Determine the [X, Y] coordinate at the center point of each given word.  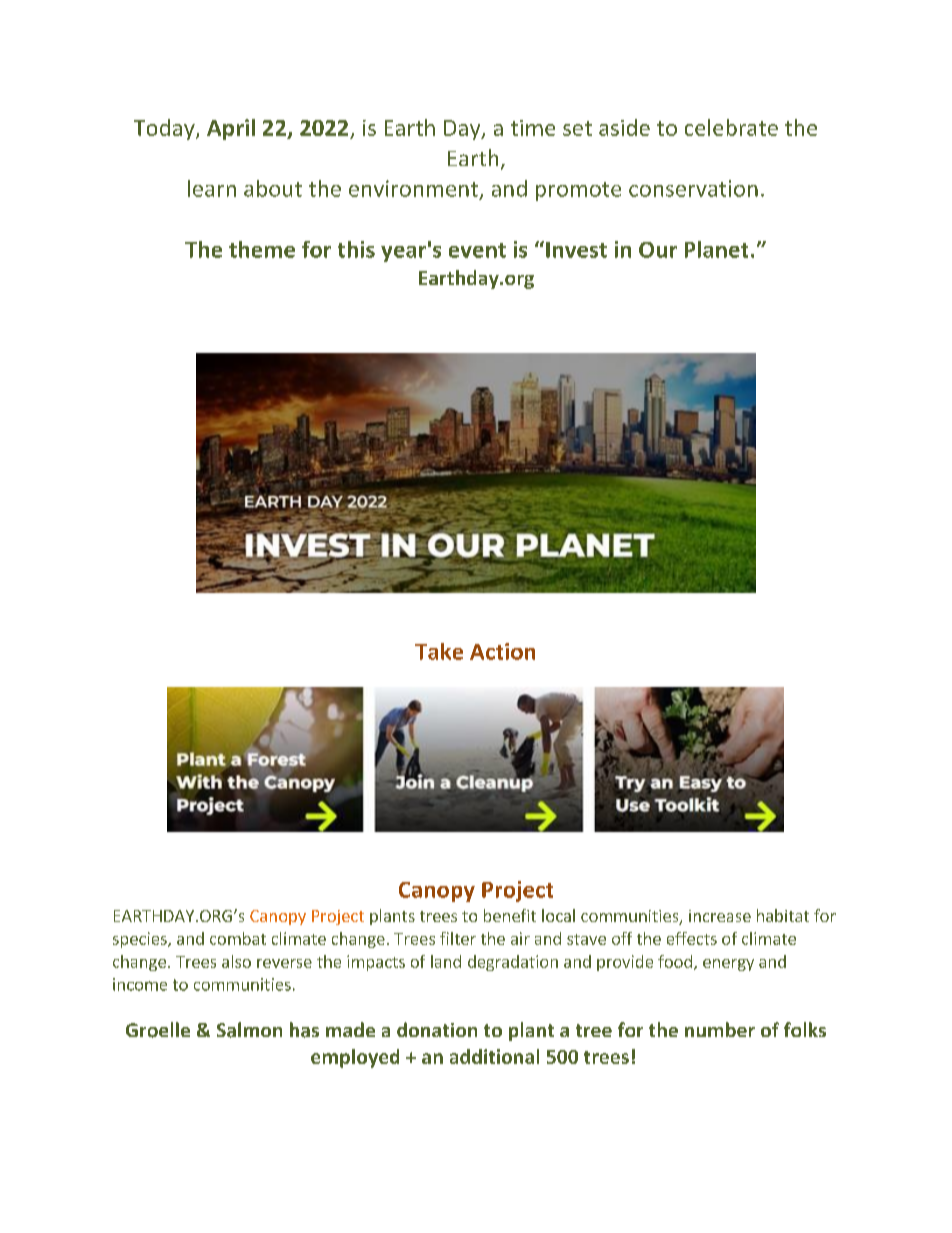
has [304, 1030]
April [231, 129]
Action [502, 651]
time [533, 128]
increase [720, 916]
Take [439, 651]
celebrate [731, 127]
